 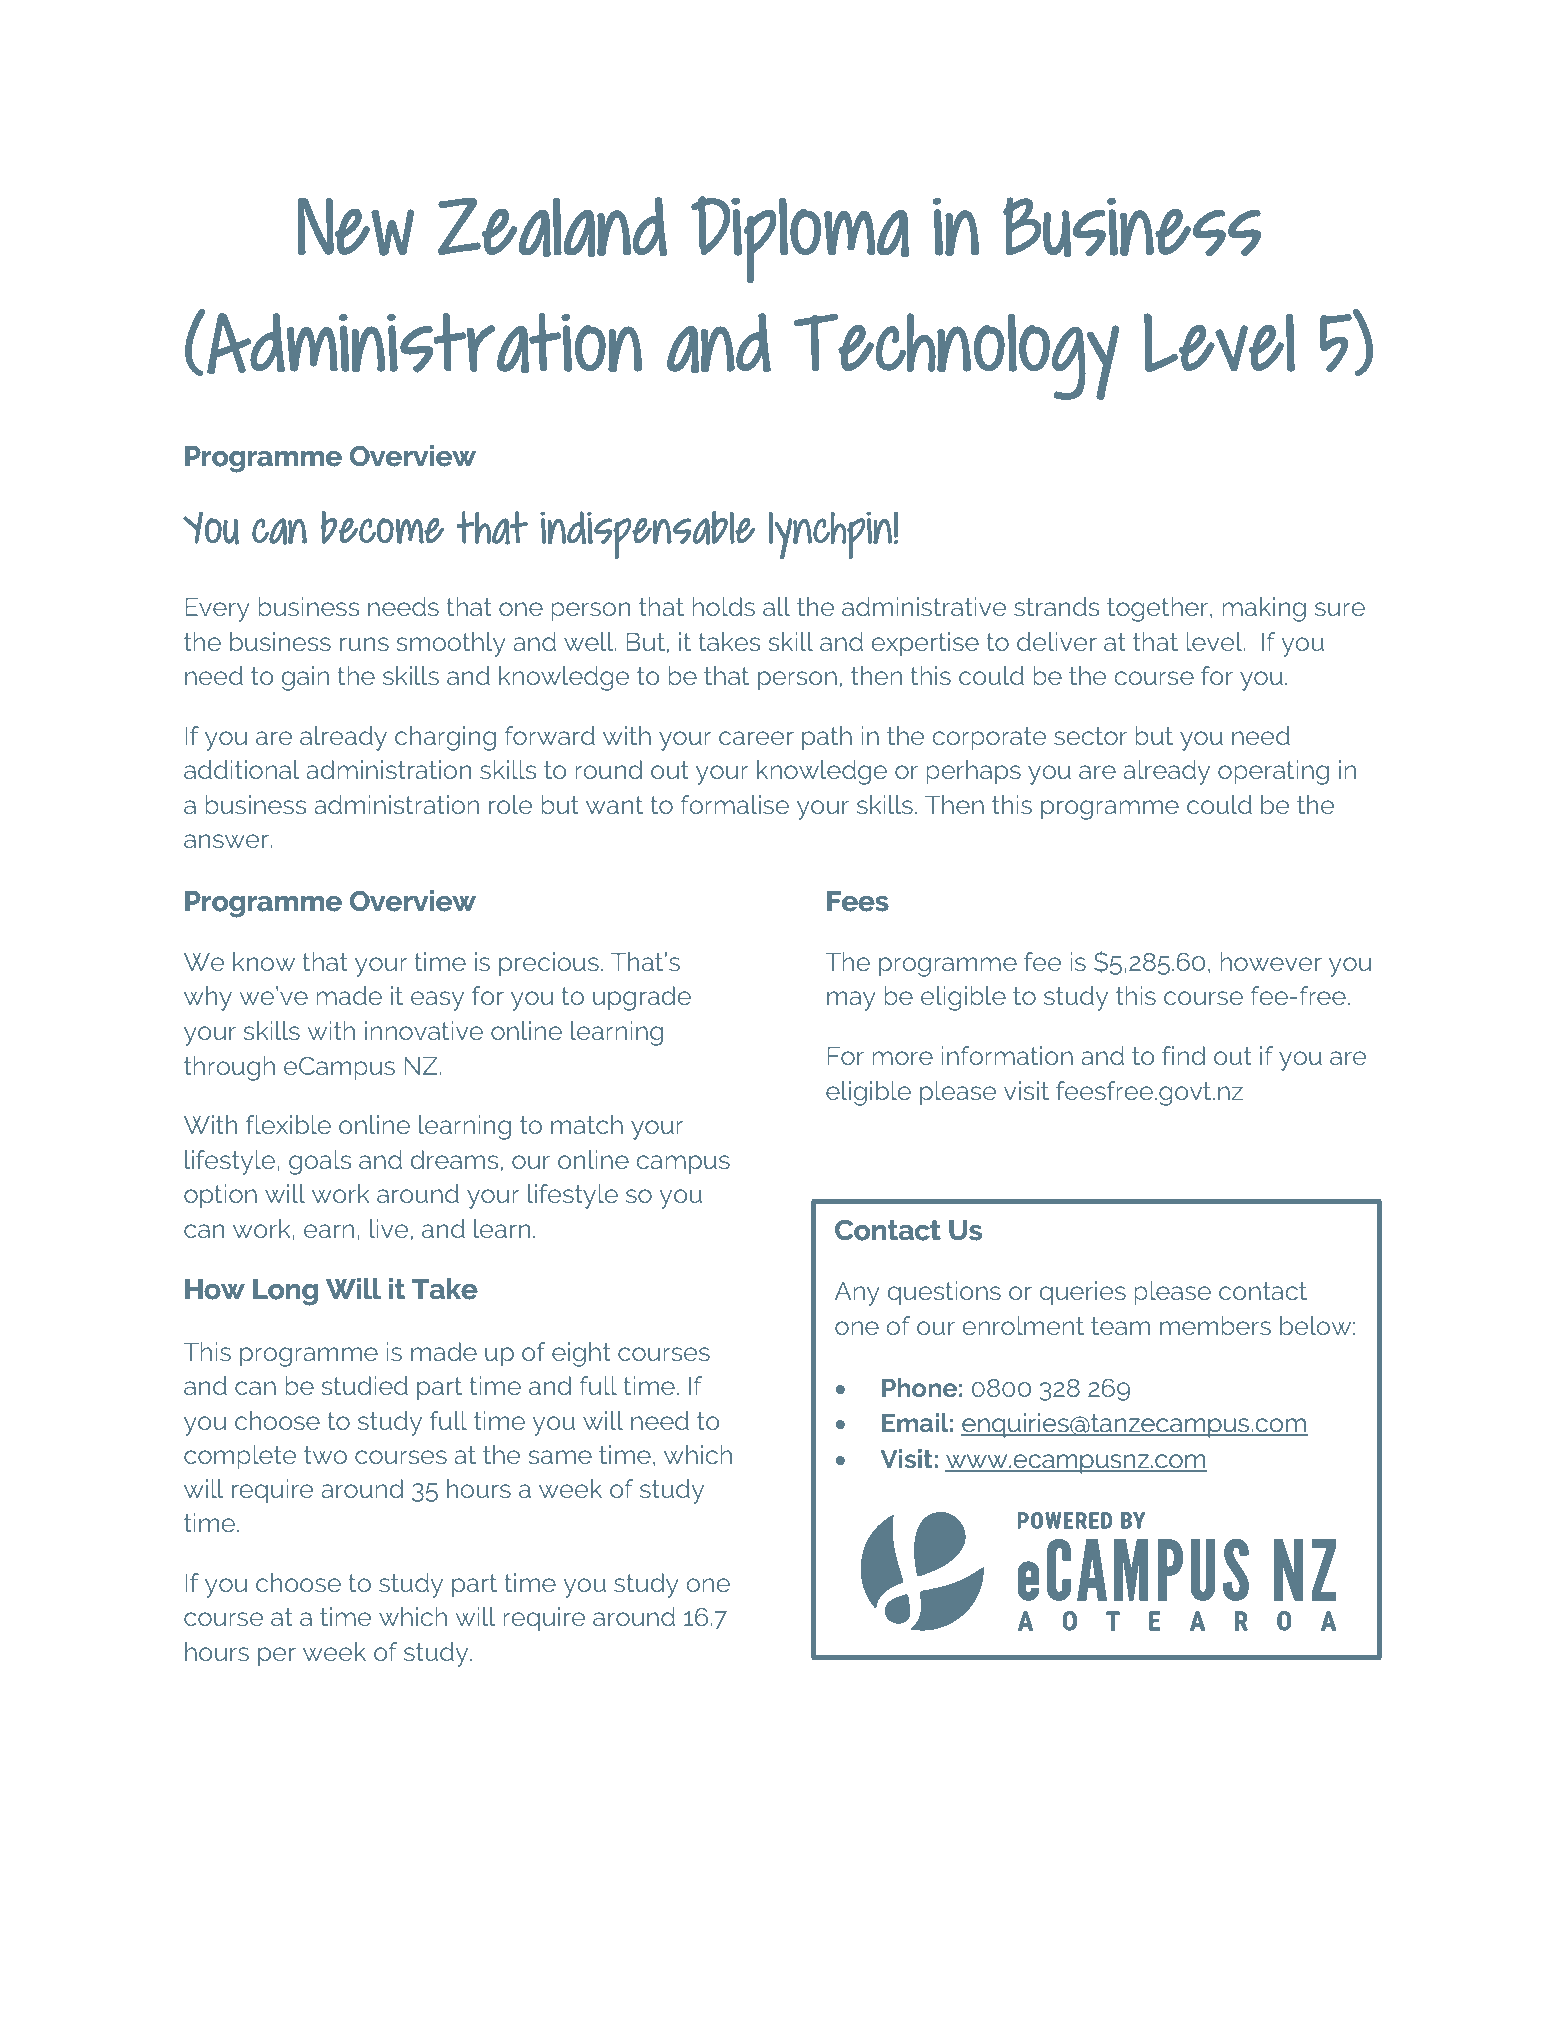 What do you see at coordinates (227, 841) in the page?
I see `answer` at bounding box center [227, 841].
